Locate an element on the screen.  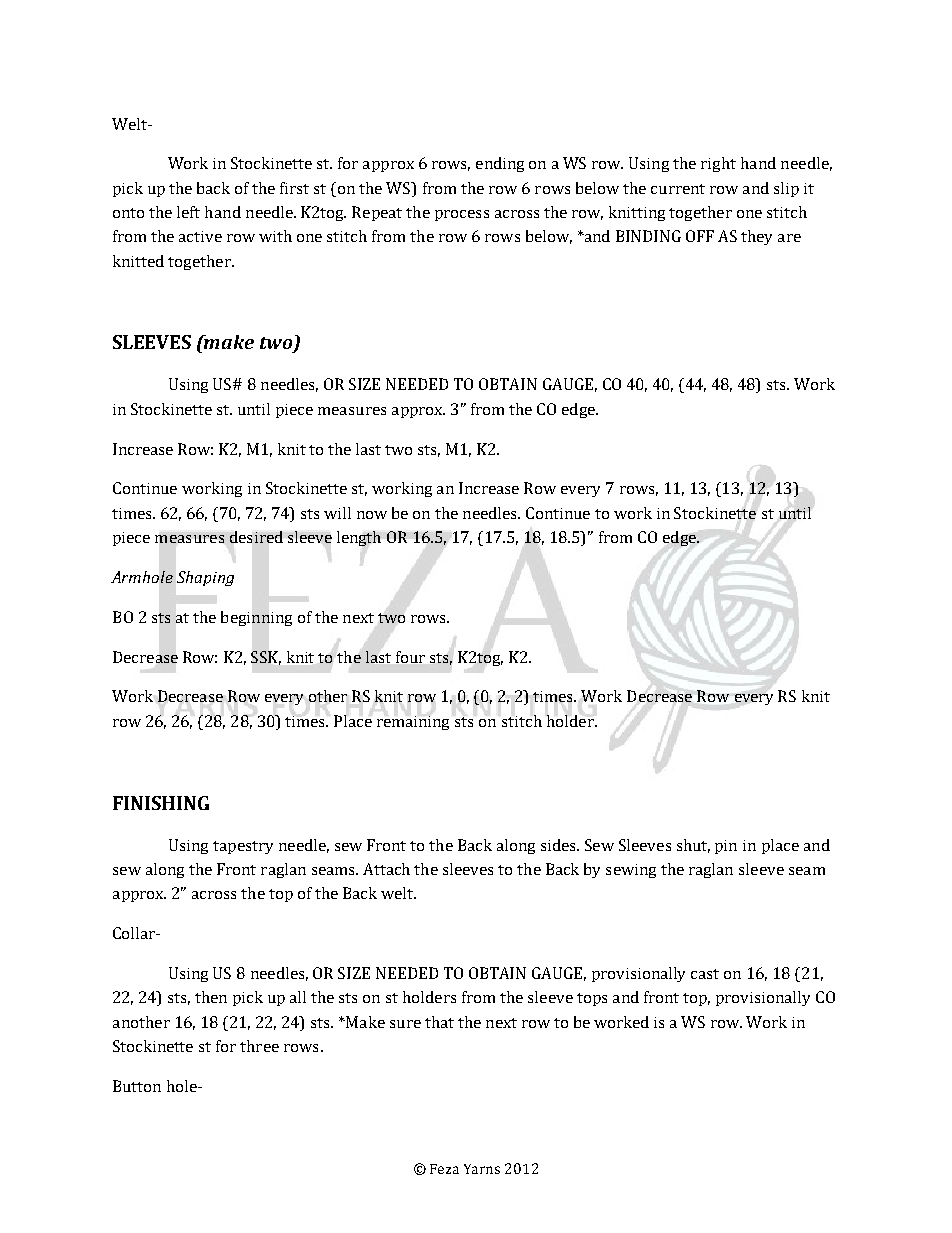
now is located at coordinates (372, 515).
